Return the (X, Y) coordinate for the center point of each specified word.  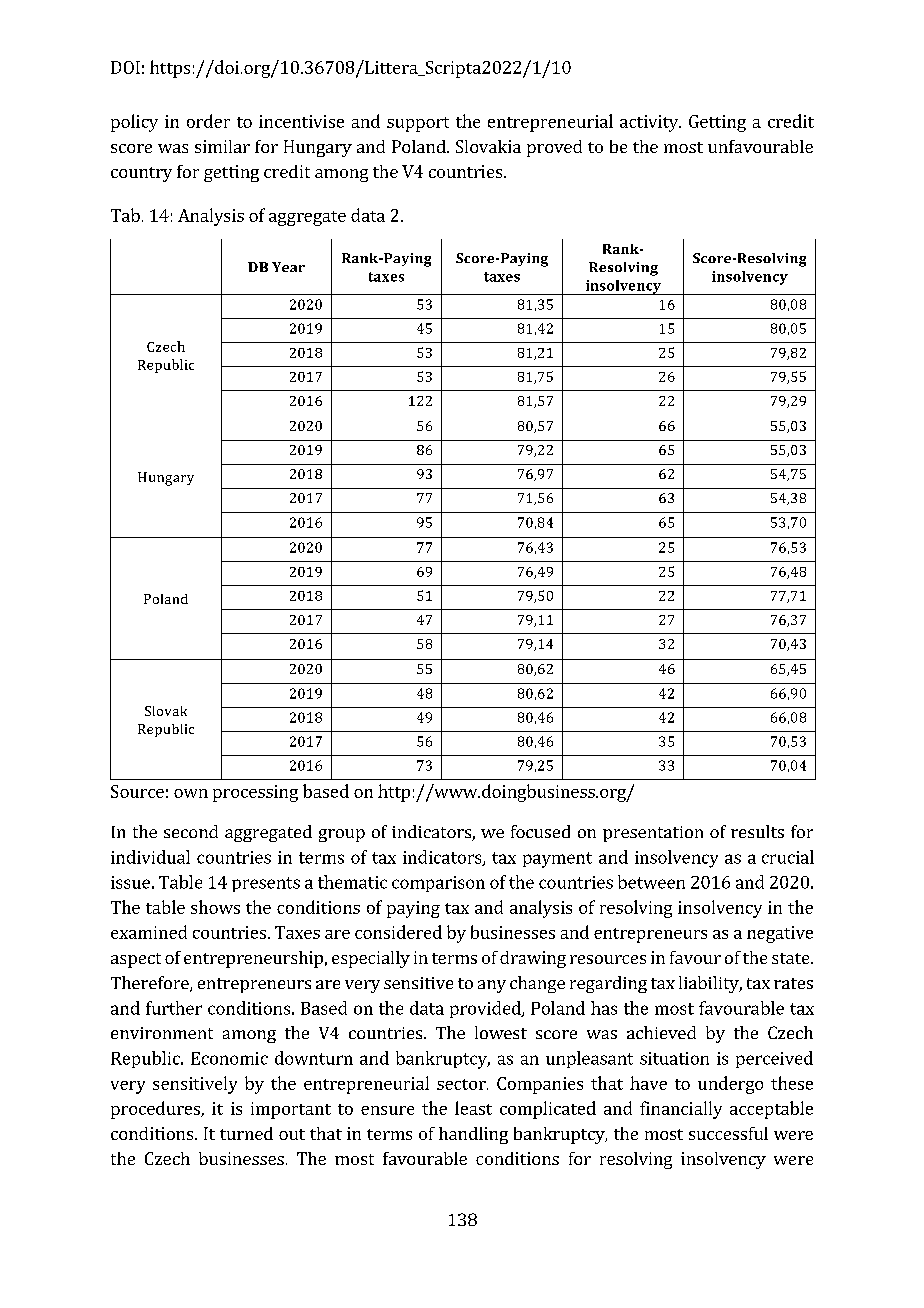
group (342, 835)
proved (554, 148)
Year (288, 267)
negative (780, 934)
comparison (438, 884)
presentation (653, 834)
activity (650, 123)
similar (222, 146)
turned (246, 1133)
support (418, 124)
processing (255, 793)
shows (215, 907)
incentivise (301, 121)
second (191, 831)
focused (540, 831)
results (757, 831)
